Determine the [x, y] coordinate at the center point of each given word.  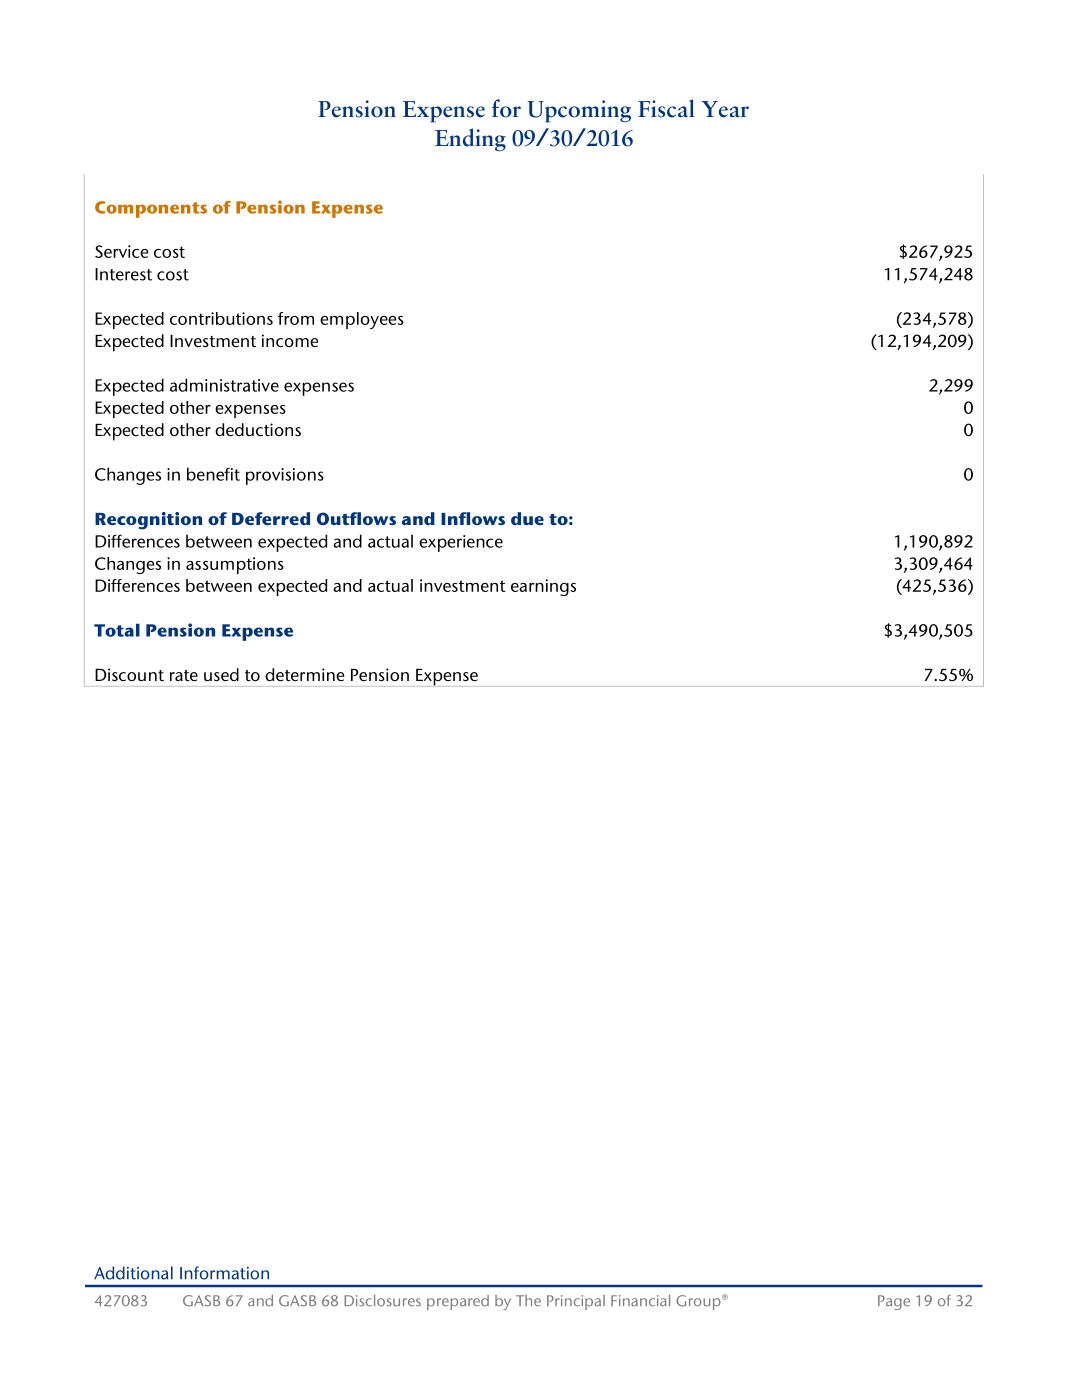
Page [894, 1302]
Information [224, 1273]
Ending [470, 140]
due [527, 518]
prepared [458, 1302]
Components [151, 209]
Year [725, 109]
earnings [543, 587]
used [221, 675]
